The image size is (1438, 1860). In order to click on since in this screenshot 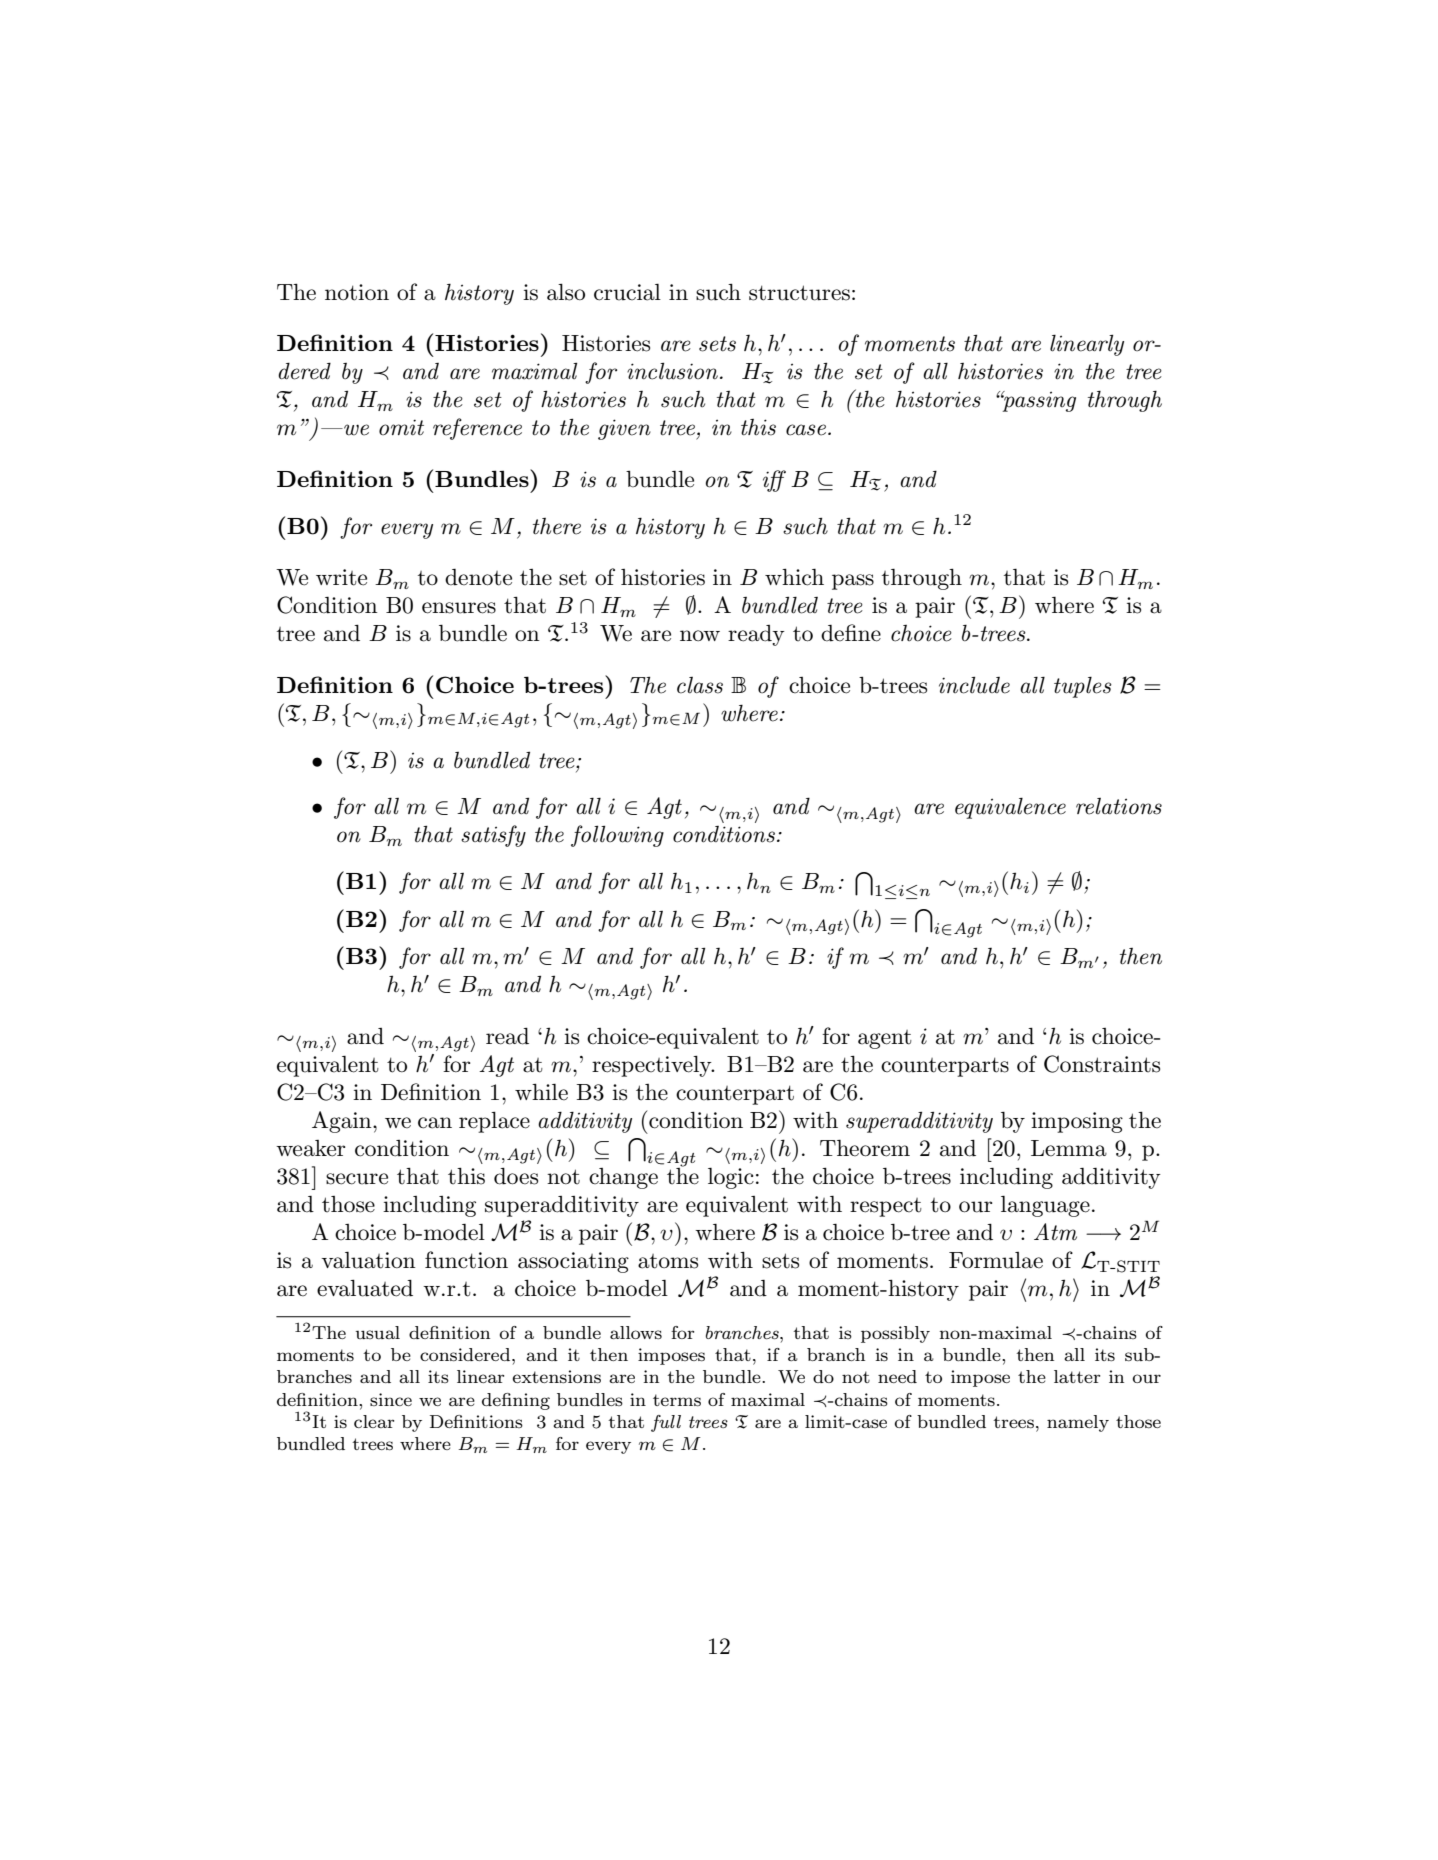, I will do `click(391, 1399)`.
